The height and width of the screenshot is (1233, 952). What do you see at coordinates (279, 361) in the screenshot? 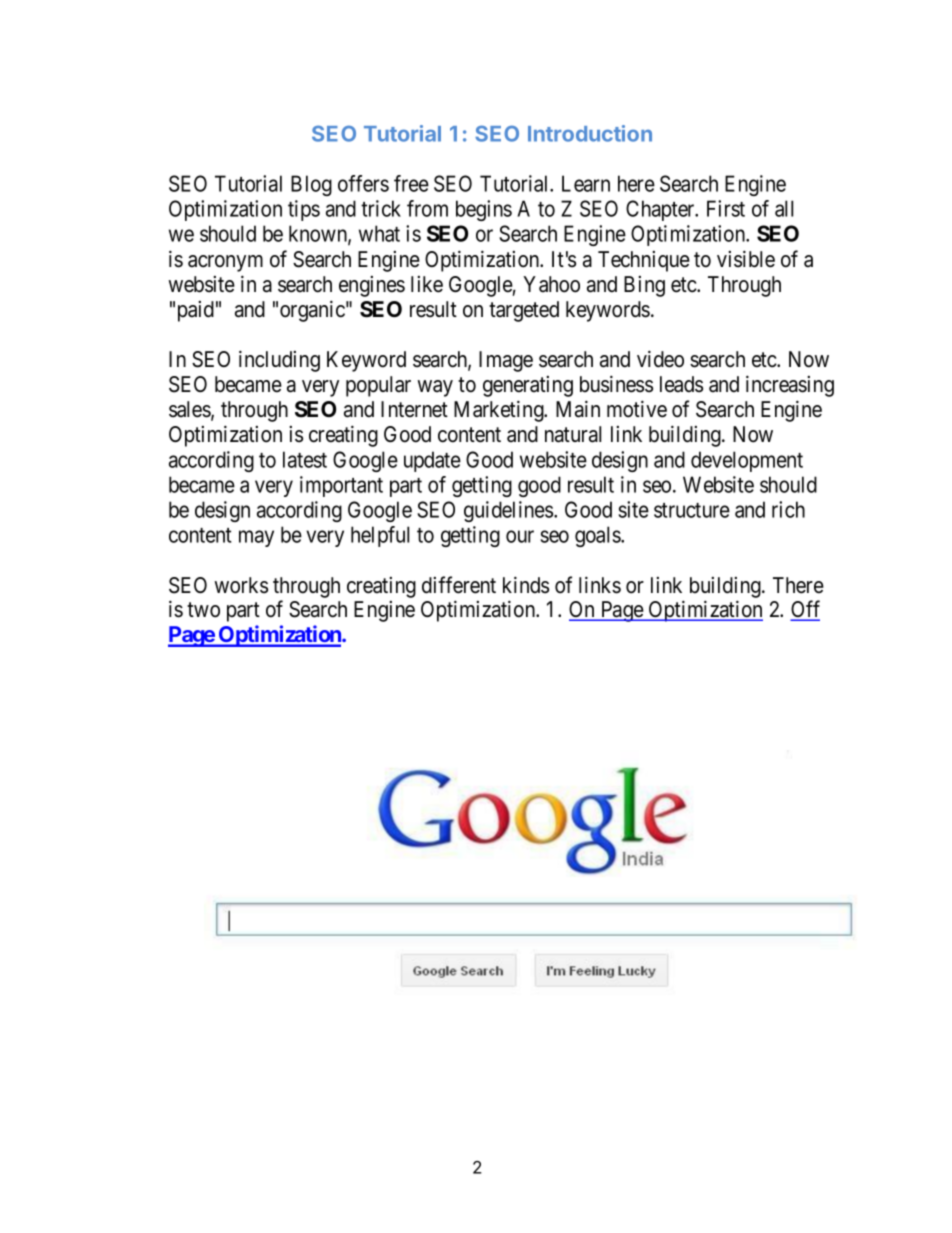
I see `including` at bounding box center [279, 361].
